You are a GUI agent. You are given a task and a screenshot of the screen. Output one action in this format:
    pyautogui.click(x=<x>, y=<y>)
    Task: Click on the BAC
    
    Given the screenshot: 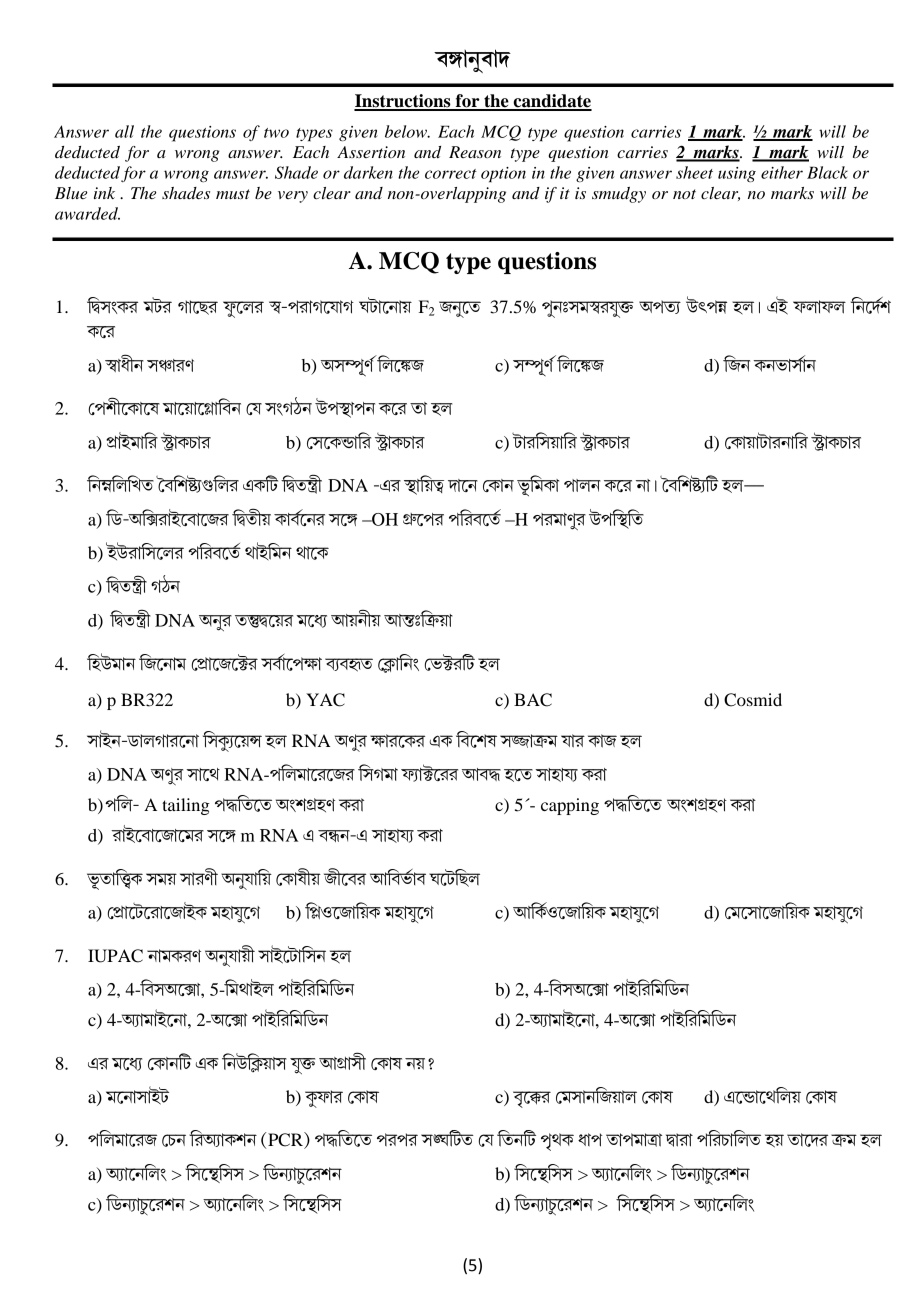 What is the action you would take?
    pyautogui.click(x=533, y=700)
